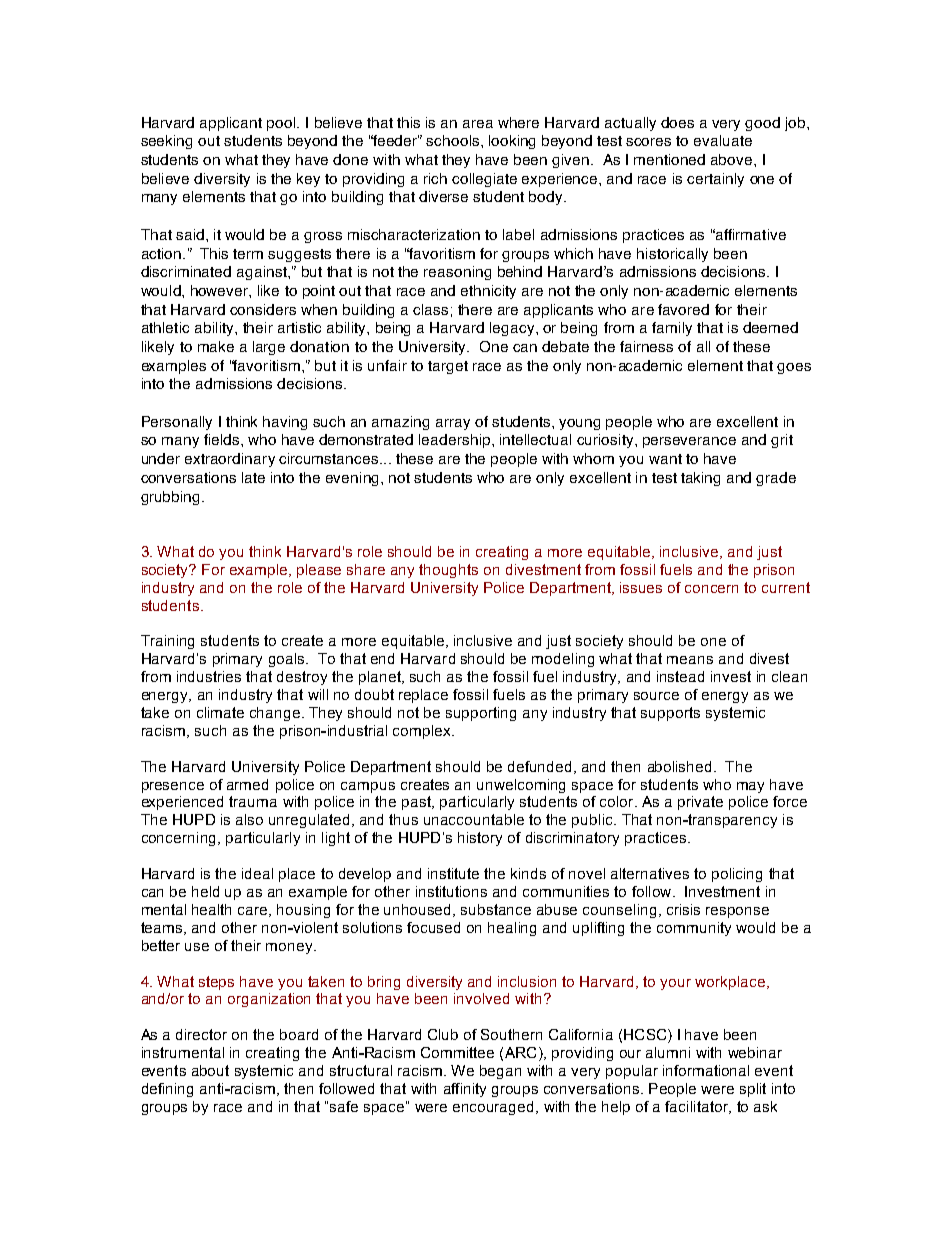  What do you see at coordinates (454, 140) in the document?
I see `schools` at bounding box center [454, 140].
